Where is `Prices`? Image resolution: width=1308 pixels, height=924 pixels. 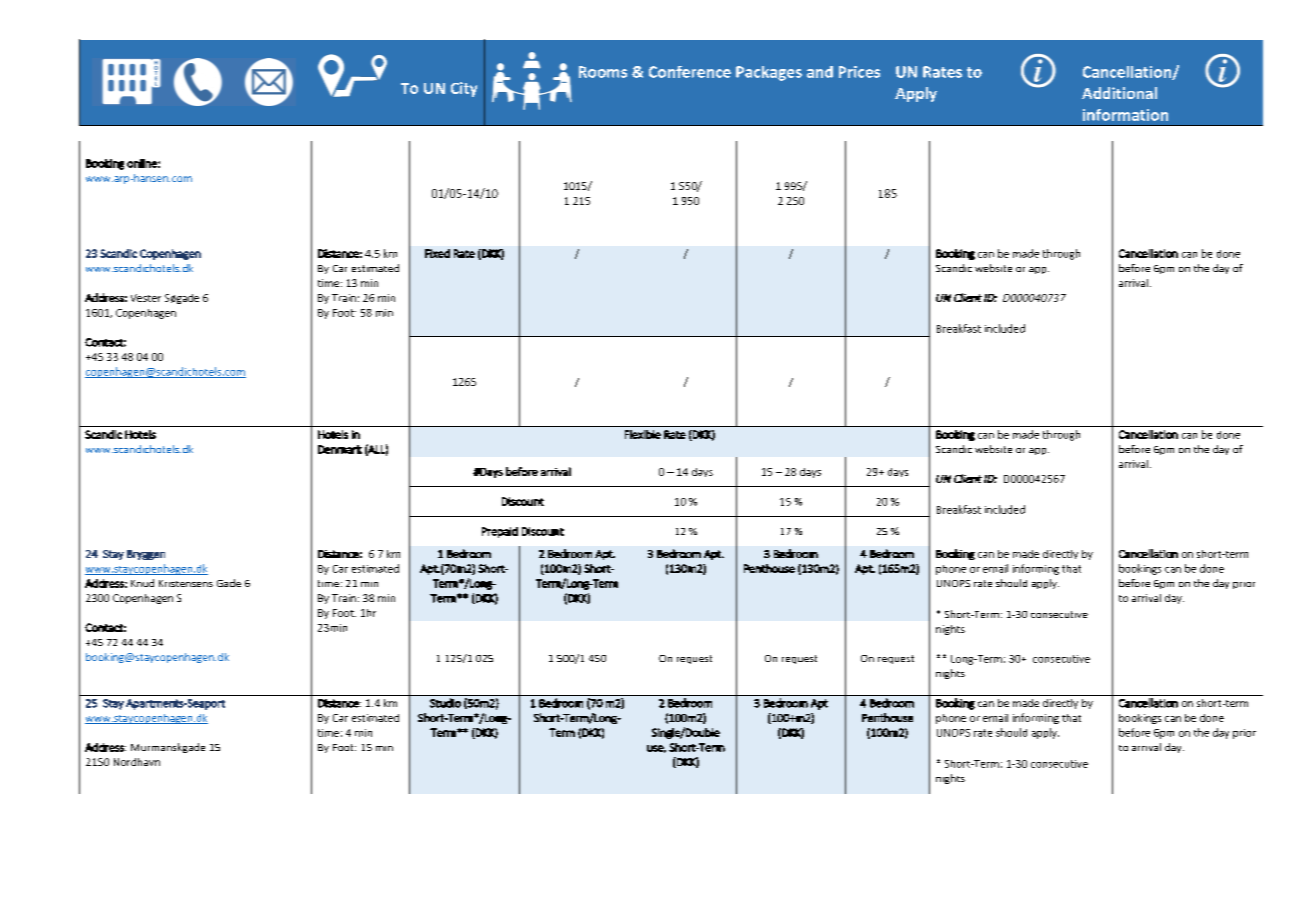 Prices is located at coordinates (859, 72).
